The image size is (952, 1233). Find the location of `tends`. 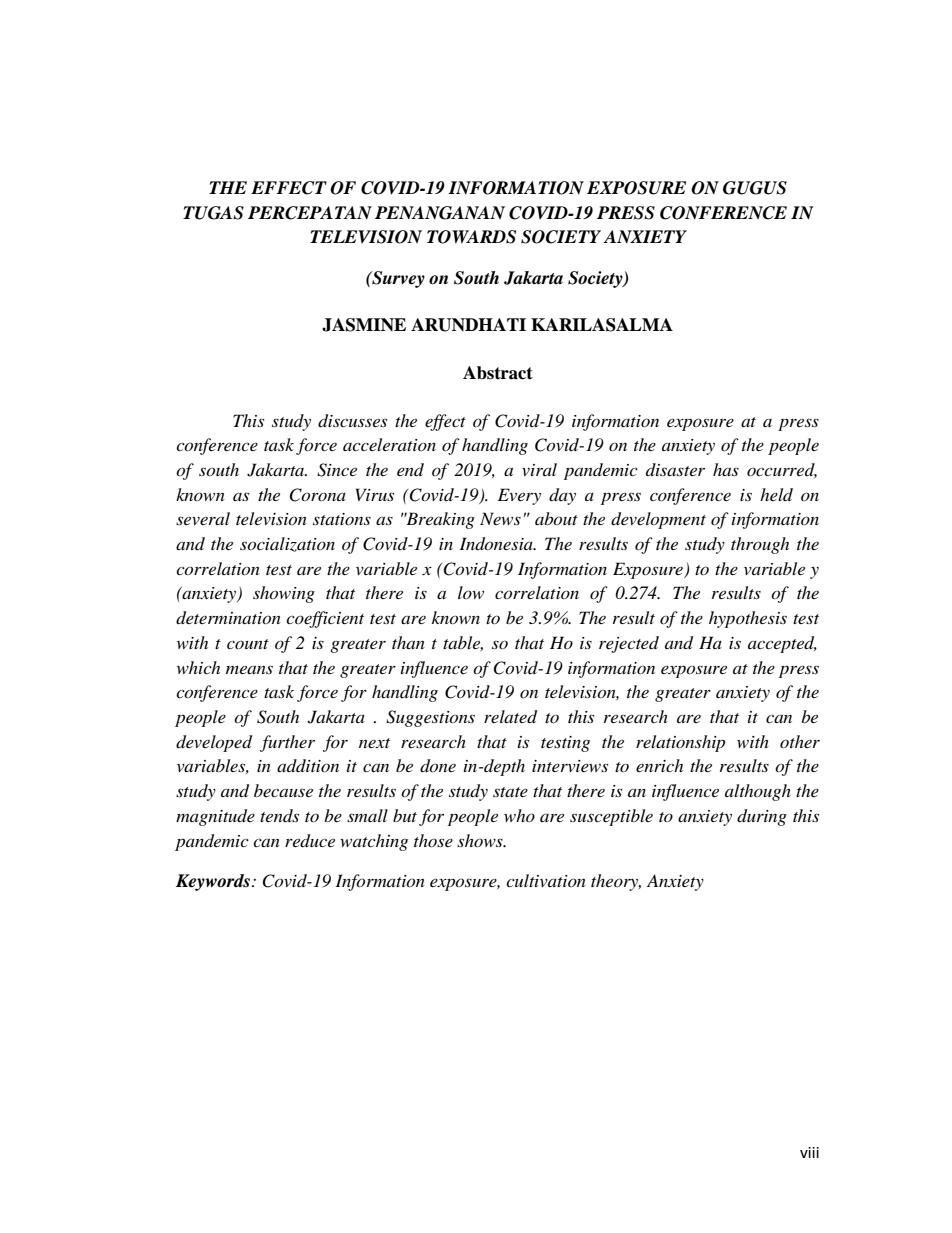

tends is located at coordinates (279, 815).
